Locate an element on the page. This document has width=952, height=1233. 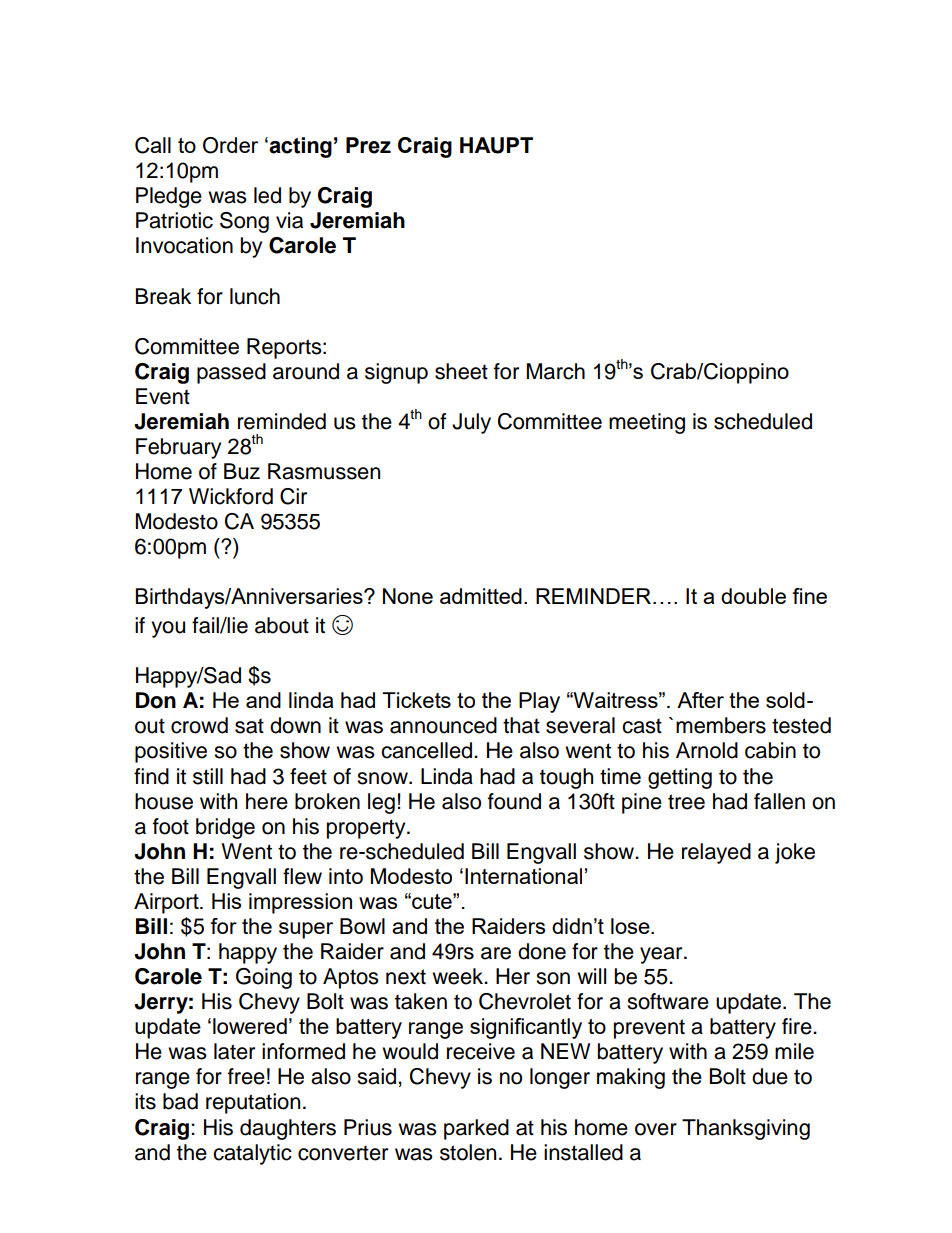
After is located at coordinates (700, 700).
